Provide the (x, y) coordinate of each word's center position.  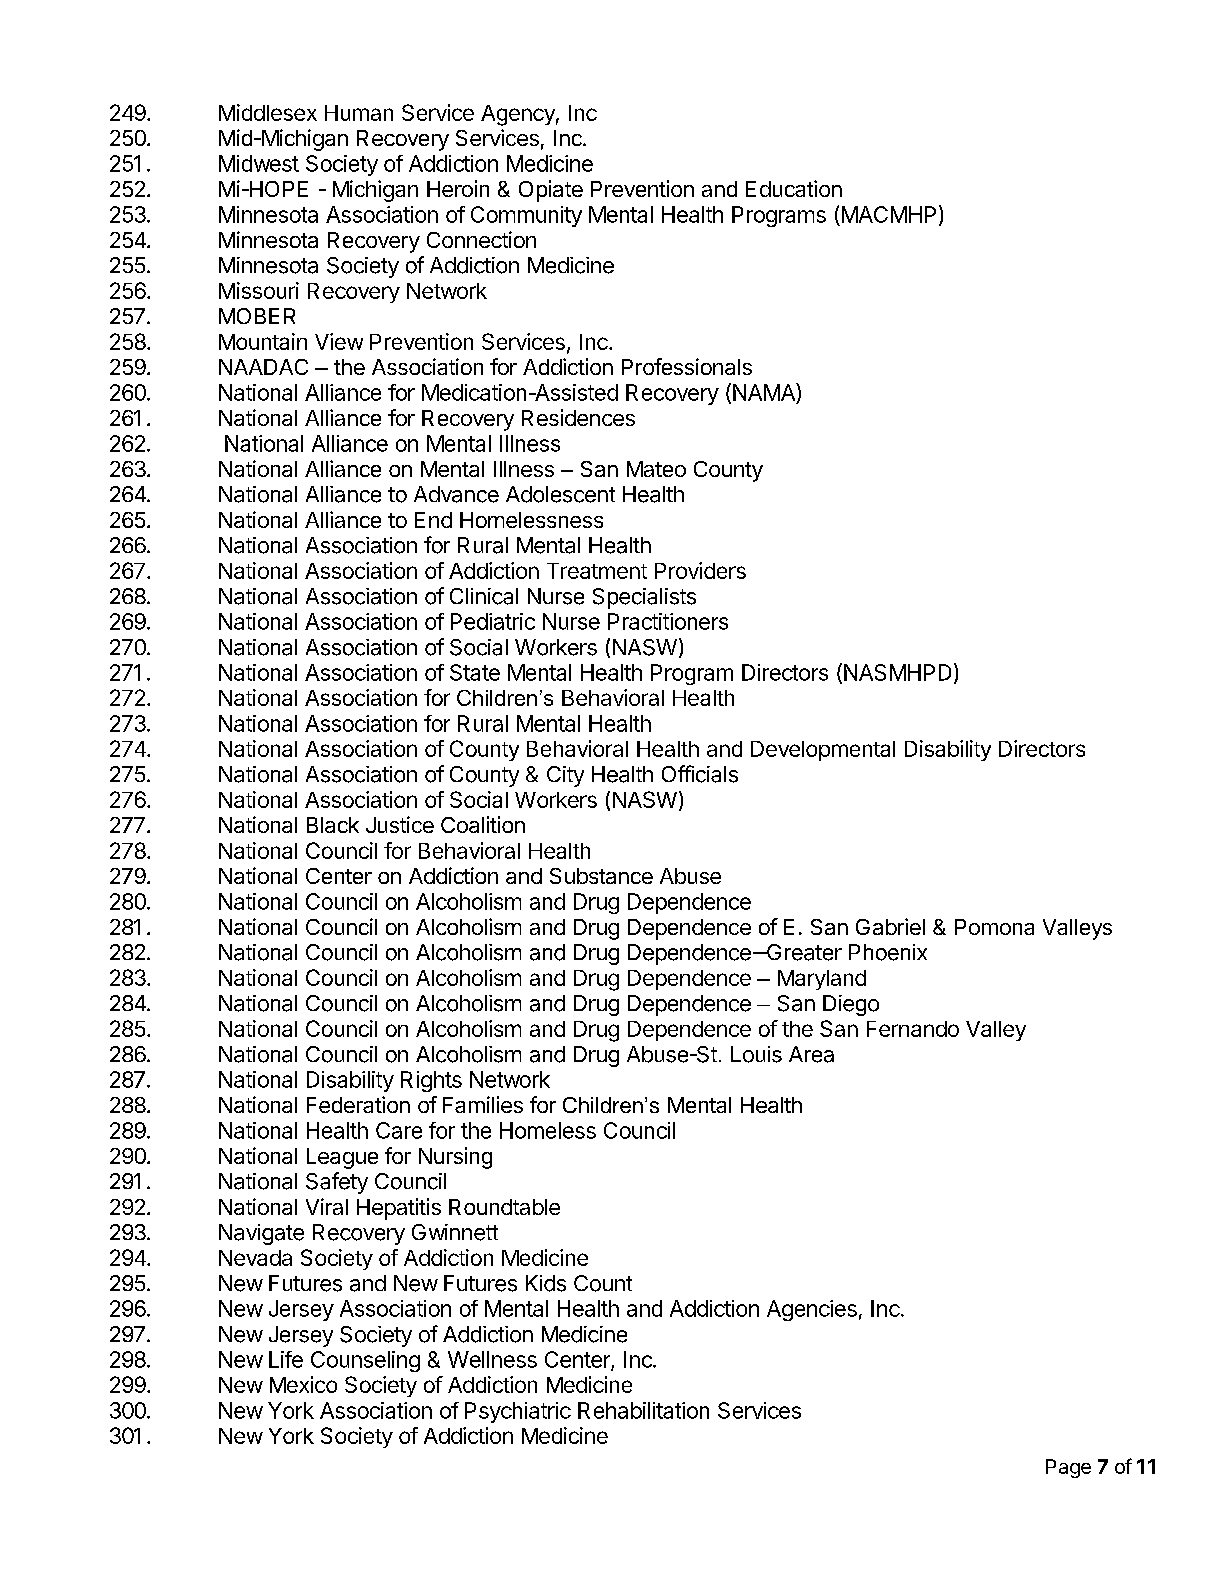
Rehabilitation (643, 1410)
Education (794, 188)
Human (359, 113)
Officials (700, 774)
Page (1068, 1468)
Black (333, 825)
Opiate (551, 191)
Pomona (994, 927)
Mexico (303, 1384)
